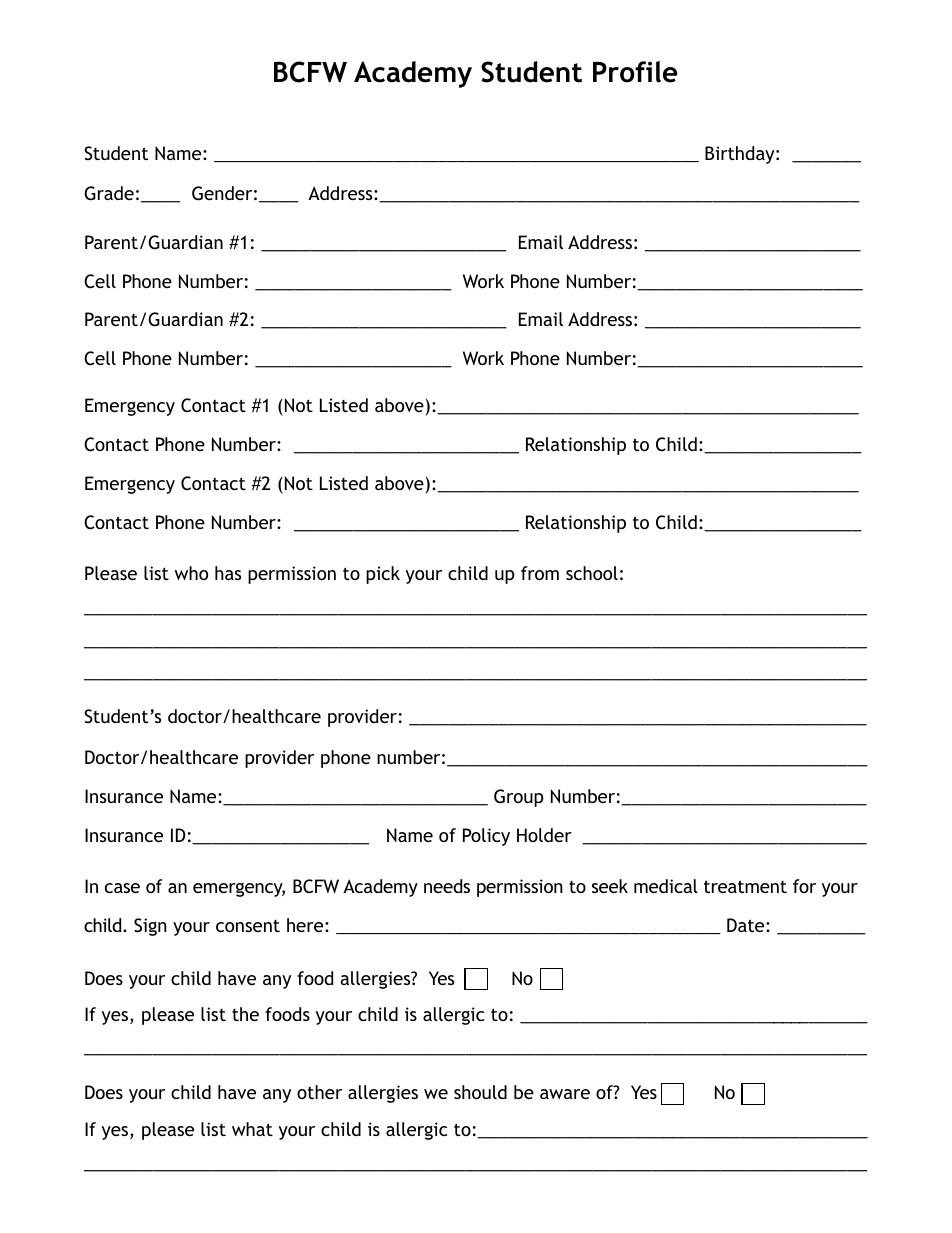 This screenshot has width=952, height=1233. Describe the element at coordinates (540, 573) in the screenshot. I see `from` at that location.
